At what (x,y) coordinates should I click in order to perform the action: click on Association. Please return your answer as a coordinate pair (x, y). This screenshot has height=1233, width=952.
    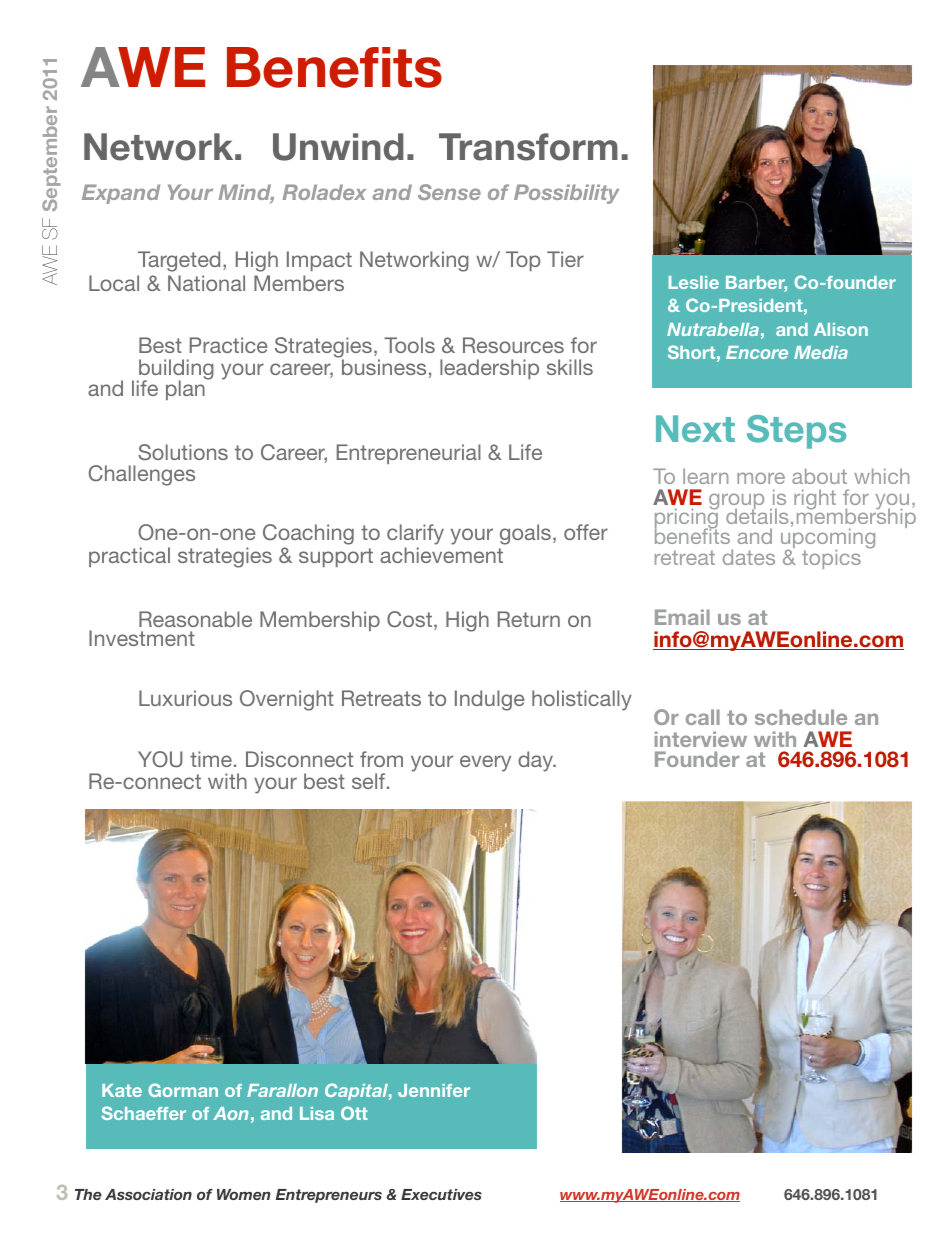
    Looking at the image, I should click on (148, 1194).
